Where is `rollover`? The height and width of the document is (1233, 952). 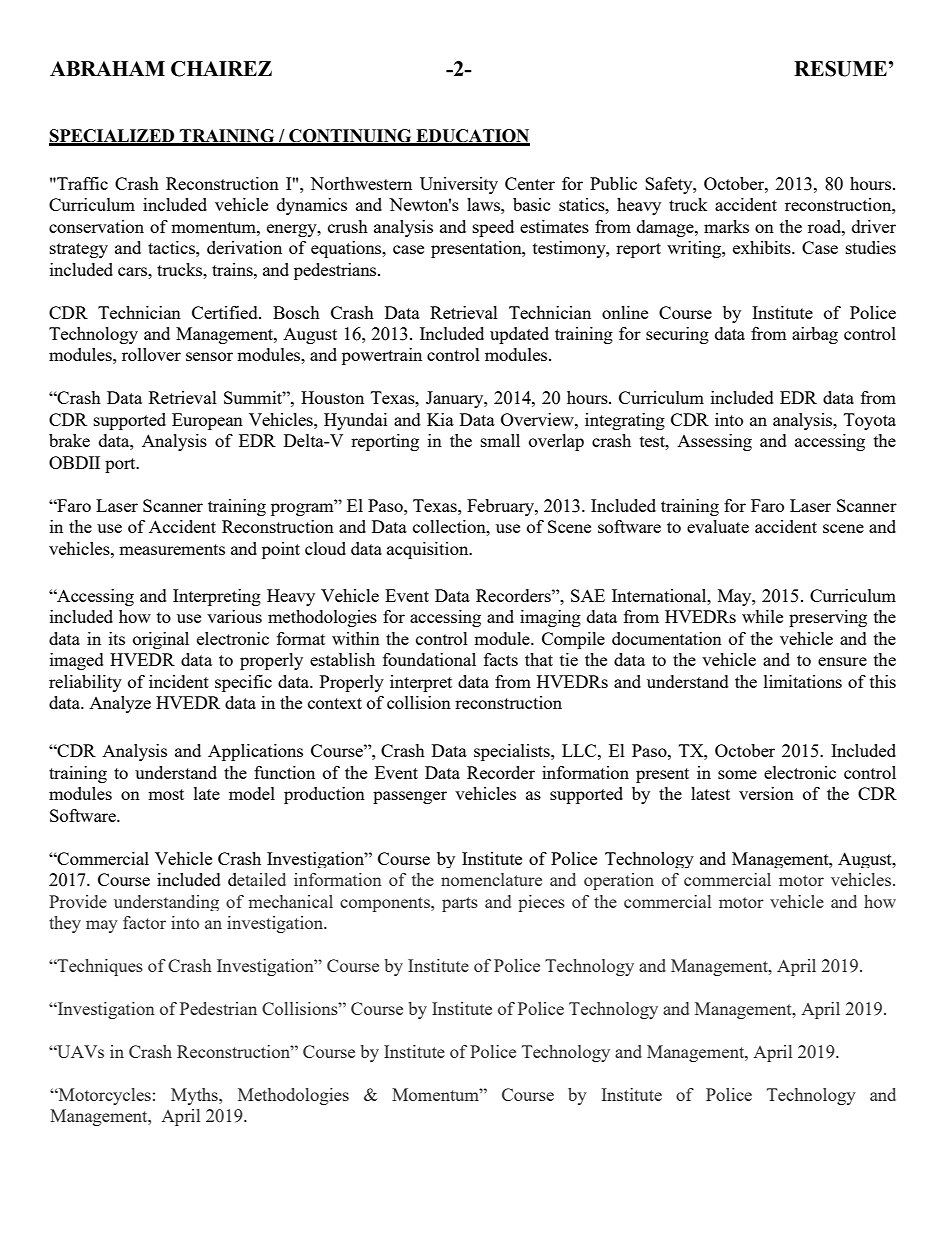 rollover is located at coordinates (151, 354).
